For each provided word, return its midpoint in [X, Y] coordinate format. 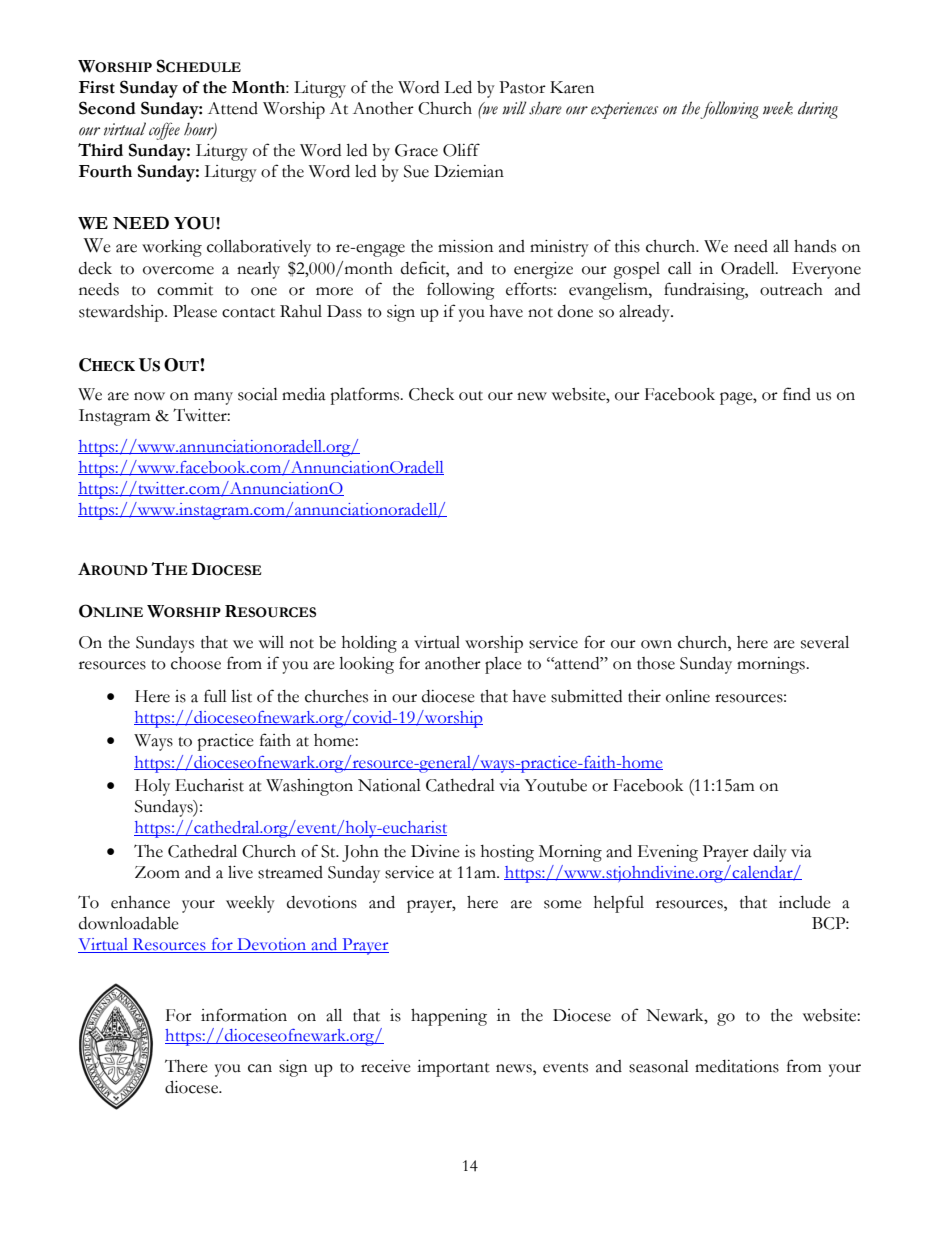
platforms [366, 396]
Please [195, 311]
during [818, 110]
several [825, 642]
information [244, 1015]
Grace [416, 150]
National [389, 785]
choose [196, 663]
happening [449, 1017]
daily [770, 853]
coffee [164, 131]
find [797, 394]
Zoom [157, 872]
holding [369, 644]
